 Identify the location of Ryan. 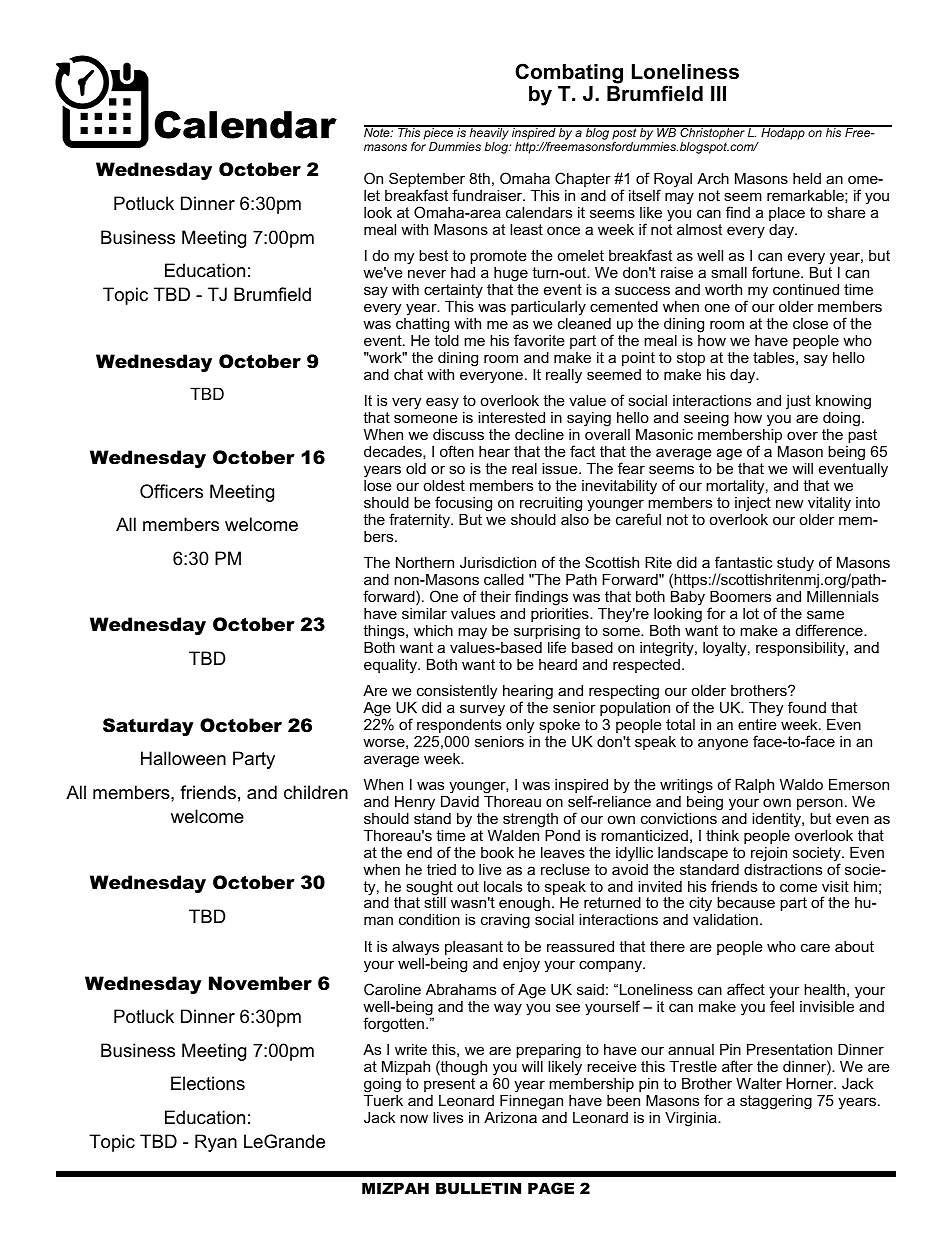
(216, 1143).
